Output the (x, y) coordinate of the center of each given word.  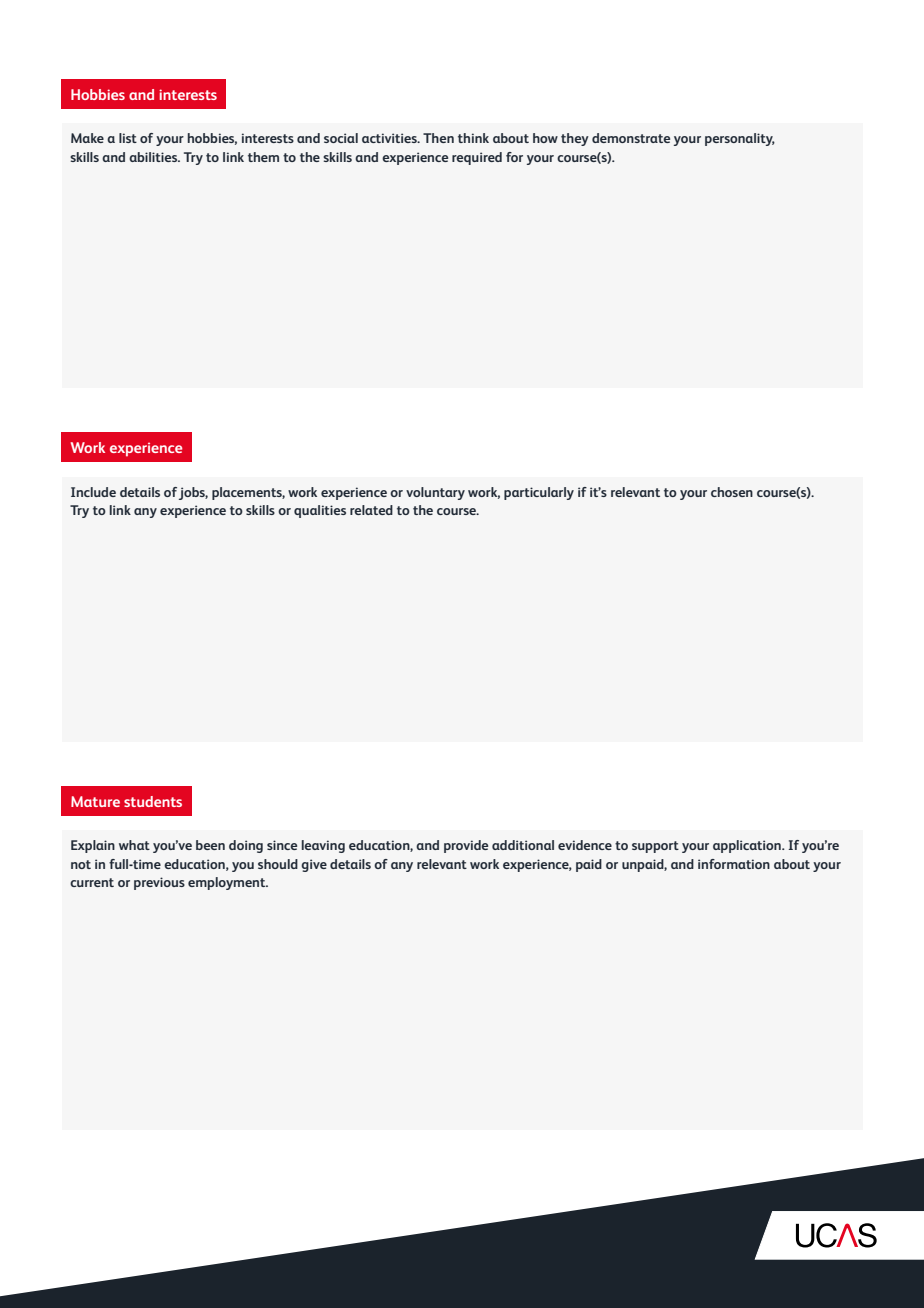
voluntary (435, 493)
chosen (732, 492)
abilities (154, 157)
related (371, 510)
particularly (539, 493)
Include (93, 492)
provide (466, 846)
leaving (323, 846)
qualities (320, 511)
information (734, 864)
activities (390, 138)
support (655, 847)
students (153, 801)
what (134, 845)
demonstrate (631, 138)
